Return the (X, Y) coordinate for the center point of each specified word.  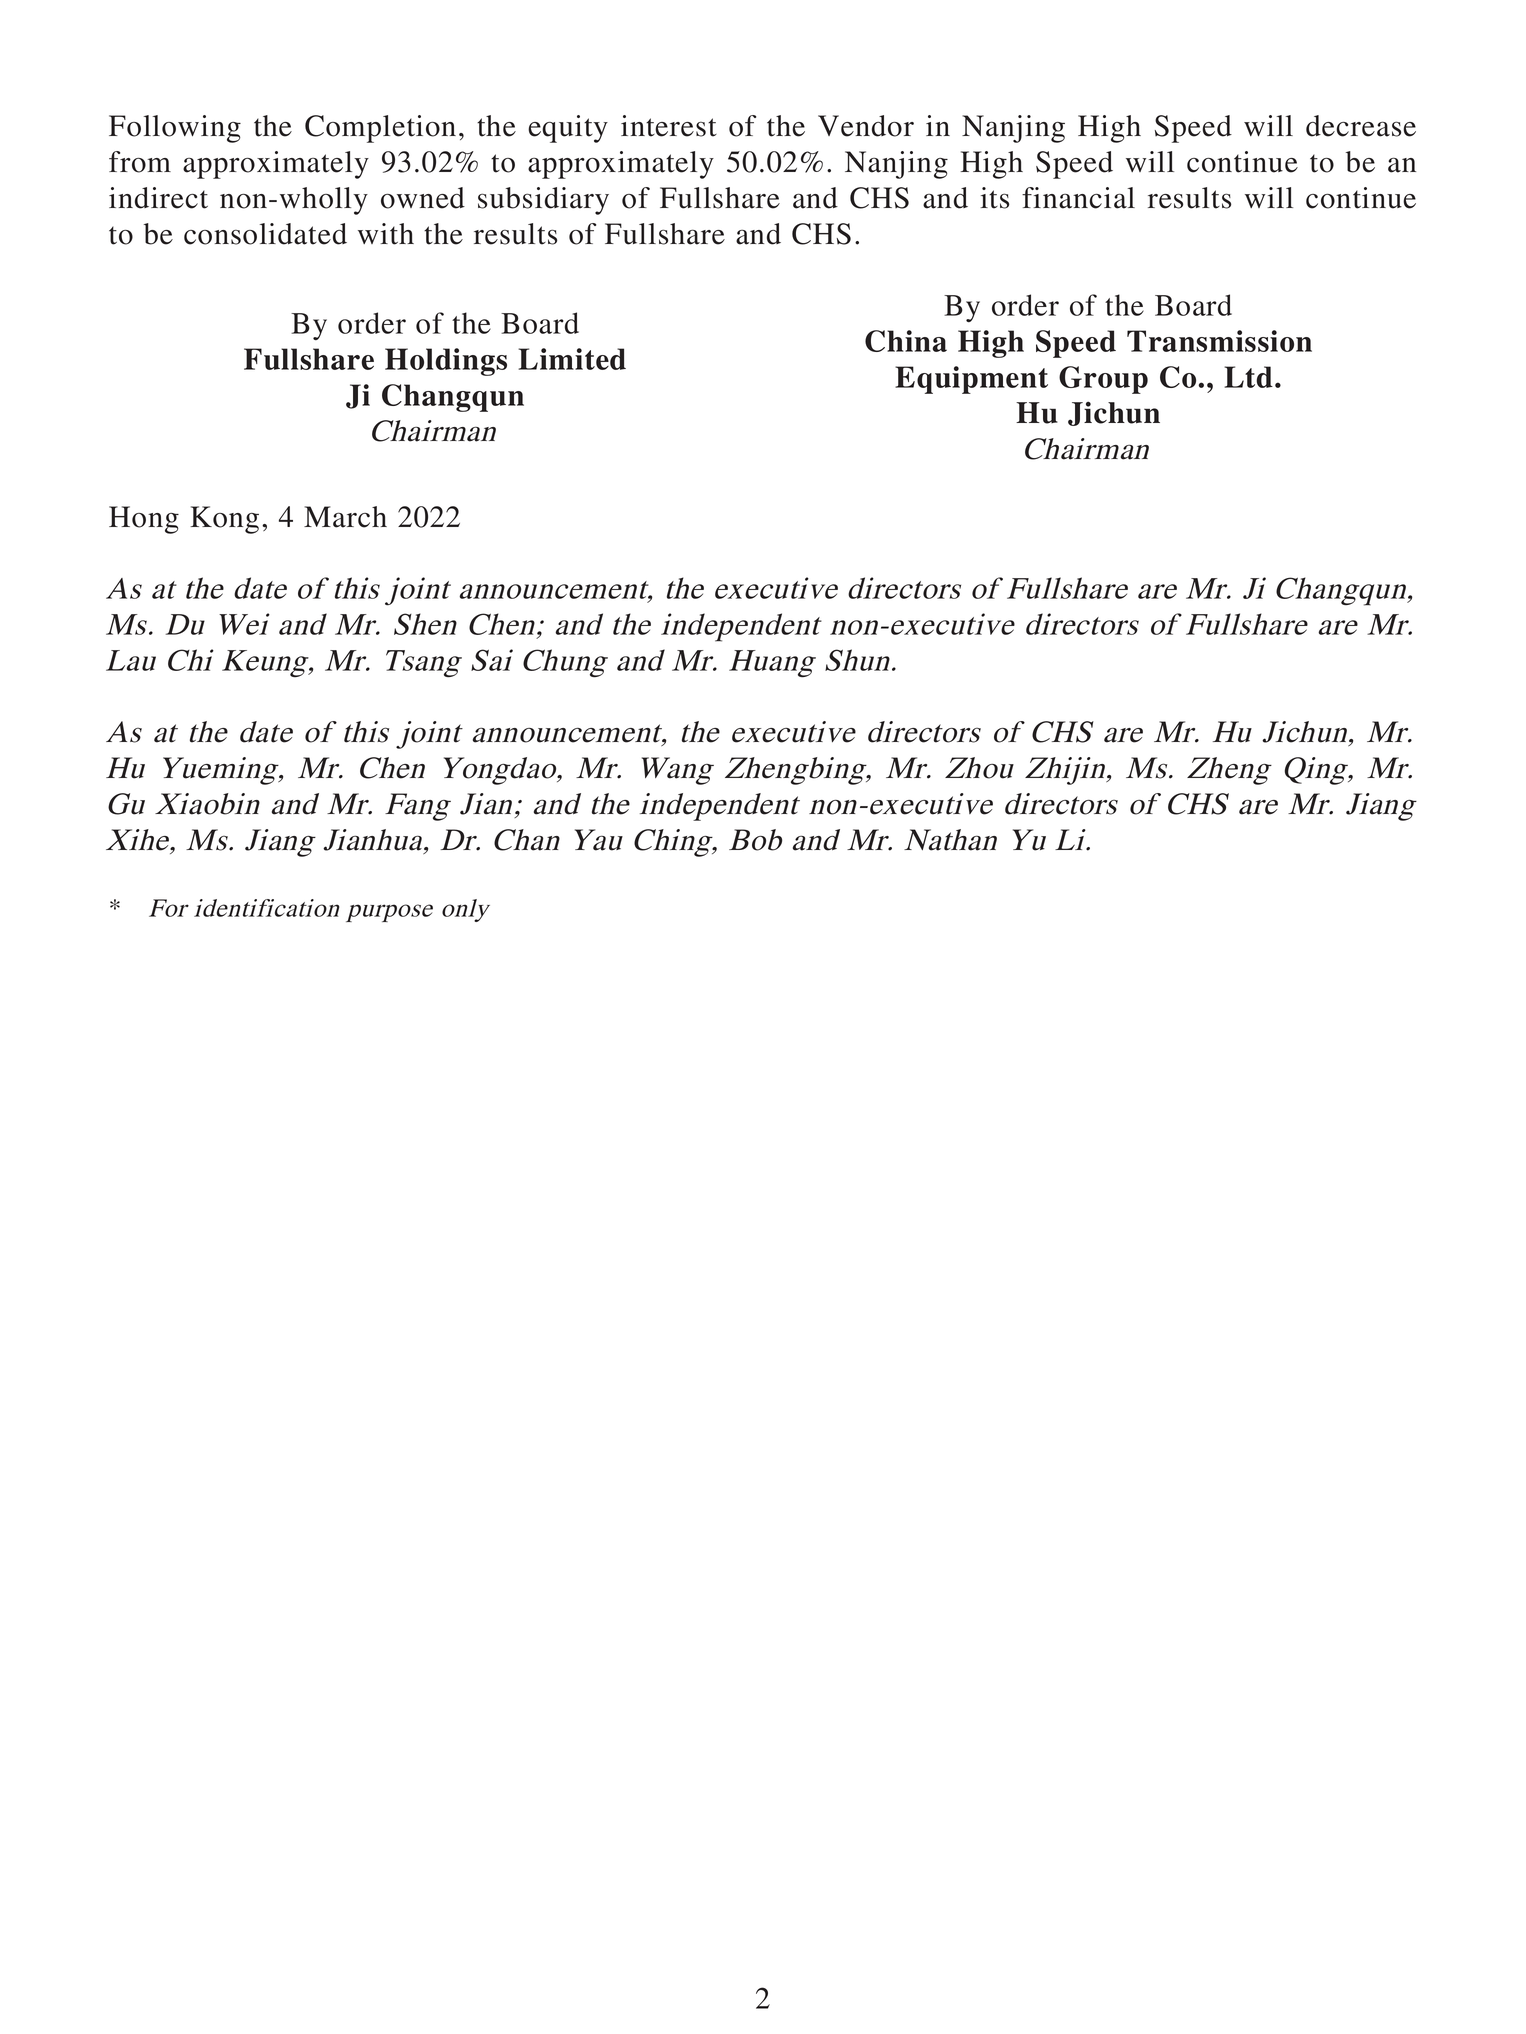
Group (1103, 380)
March (345, 517)
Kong (224, 520)
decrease (1361, 126)
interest (669, 126)
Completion (380, 129)
